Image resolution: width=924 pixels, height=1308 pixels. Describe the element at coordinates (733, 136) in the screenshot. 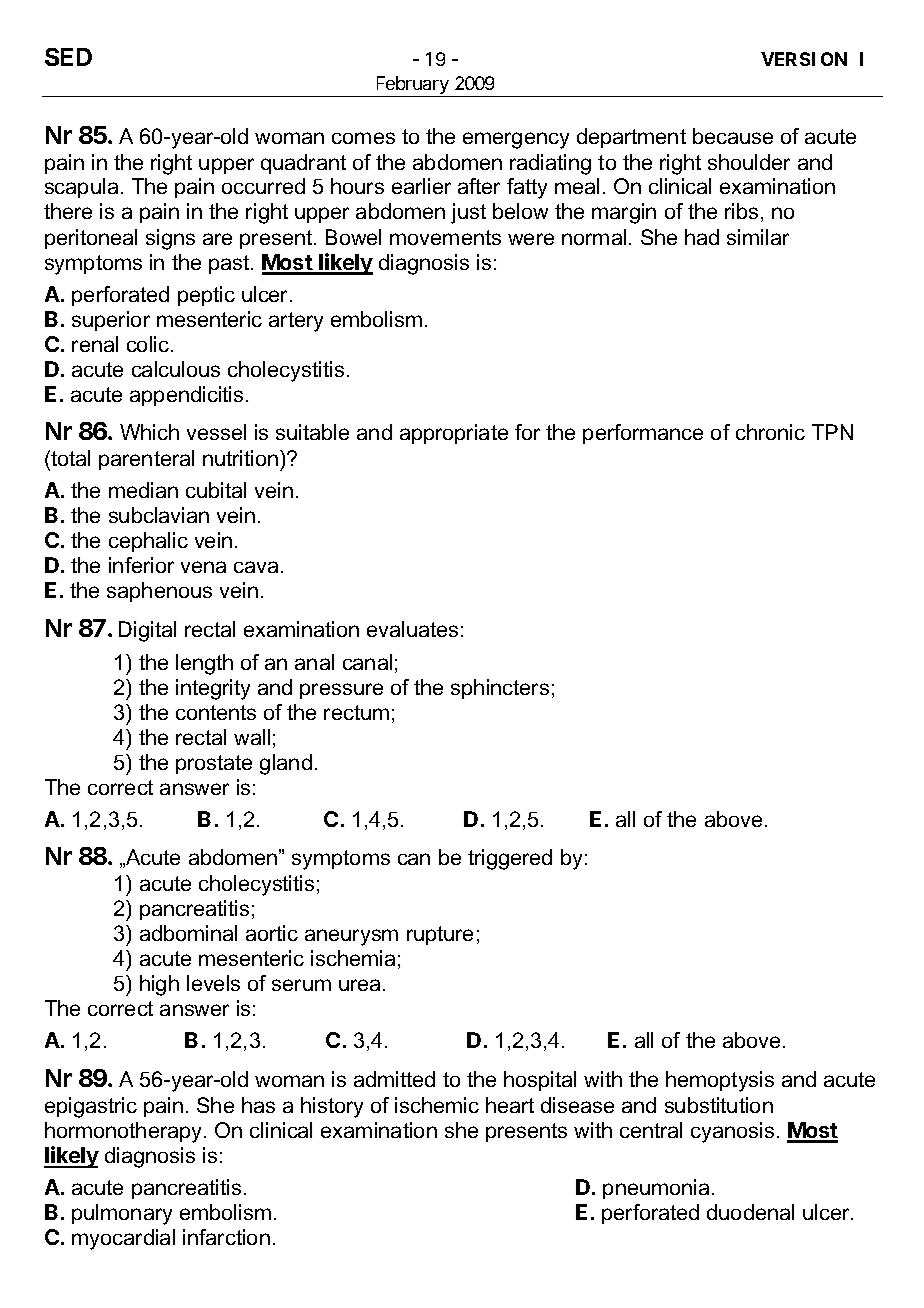

I see `because` at that location.
